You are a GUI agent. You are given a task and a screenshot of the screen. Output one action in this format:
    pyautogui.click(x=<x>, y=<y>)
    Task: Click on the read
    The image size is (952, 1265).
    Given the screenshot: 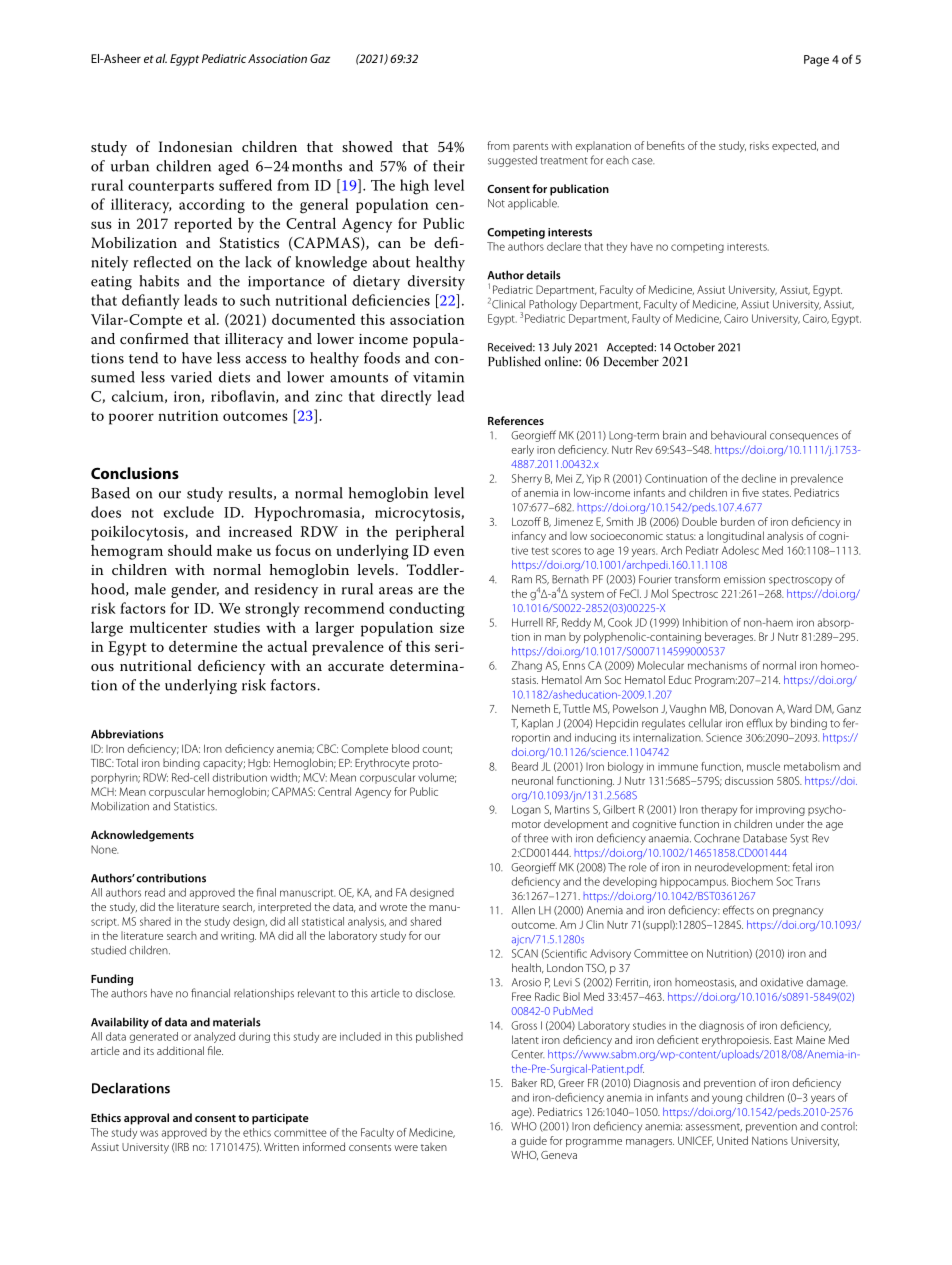 What is the action you would take?
    pyautogui.click(x=155, y=892)
